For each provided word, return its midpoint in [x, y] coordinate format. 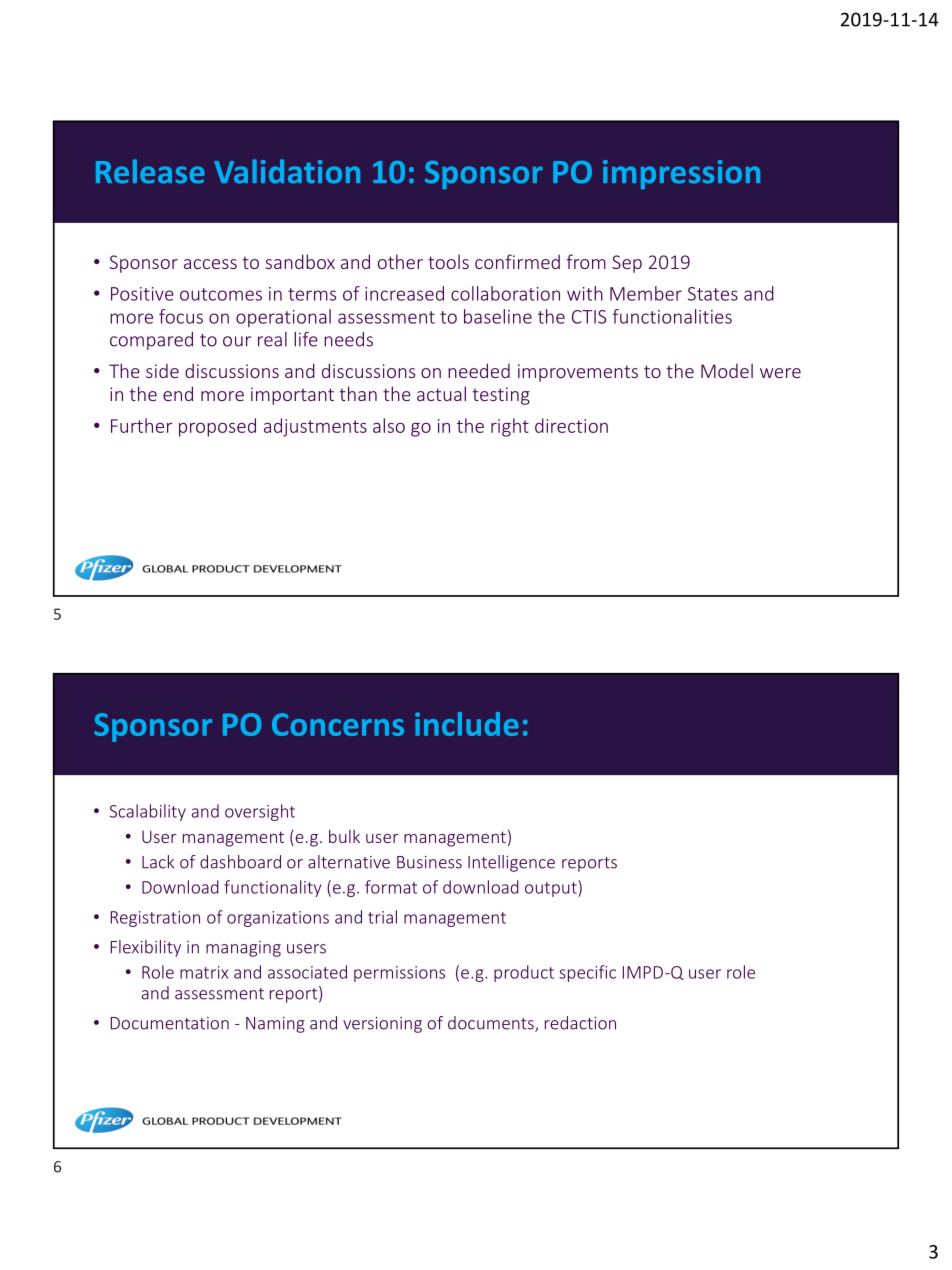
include [467, 724]
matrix [204, 972]
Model [727, 370]
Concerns [338, 724]
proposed [217, 427]
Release [150, 171]
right [510, 427]
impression [681, 174]
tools [448, 261]
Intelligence [511, 863]
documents [492, 1024]
